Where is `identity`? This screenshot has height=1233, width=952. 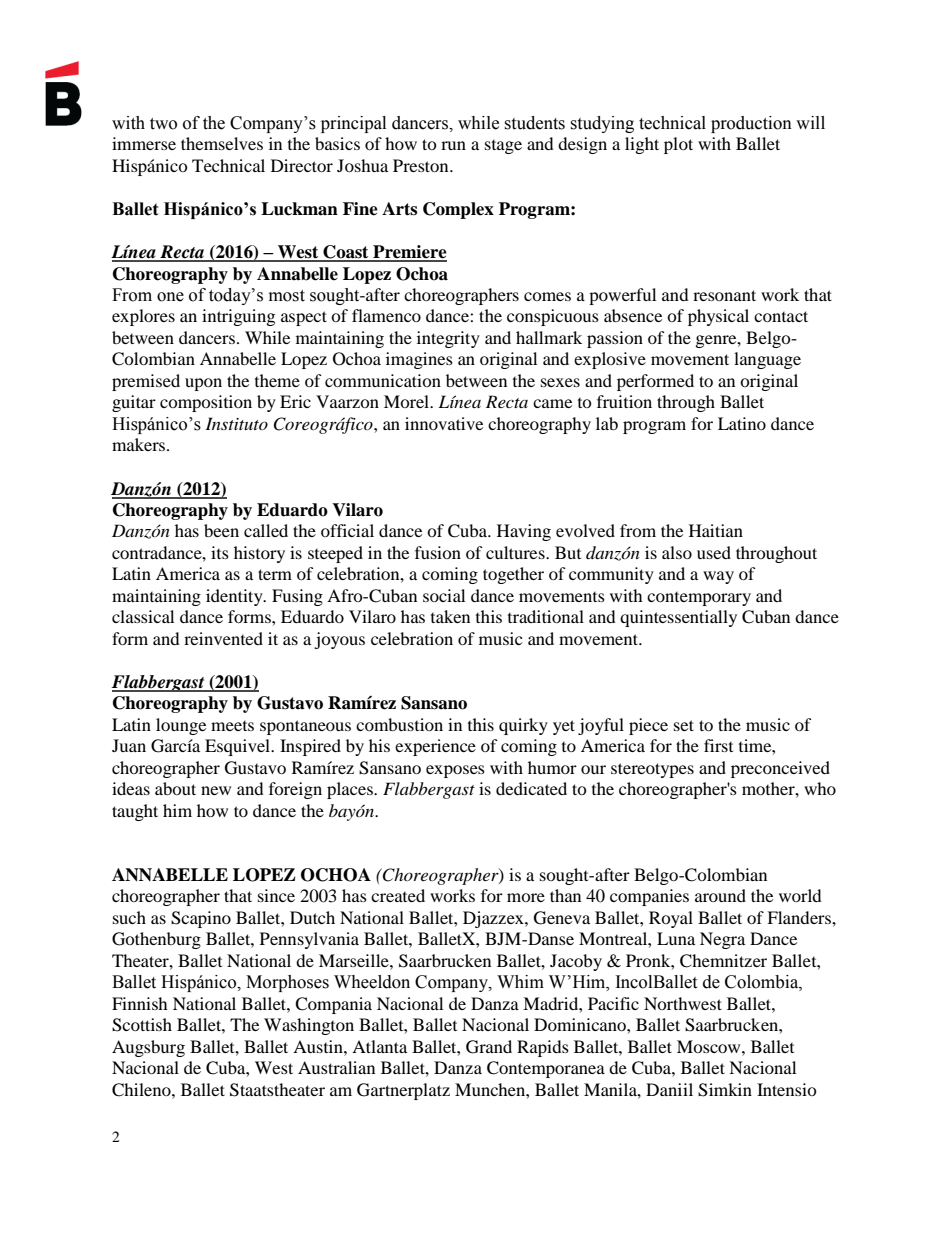 identity is located at coordinates (235, 597).
